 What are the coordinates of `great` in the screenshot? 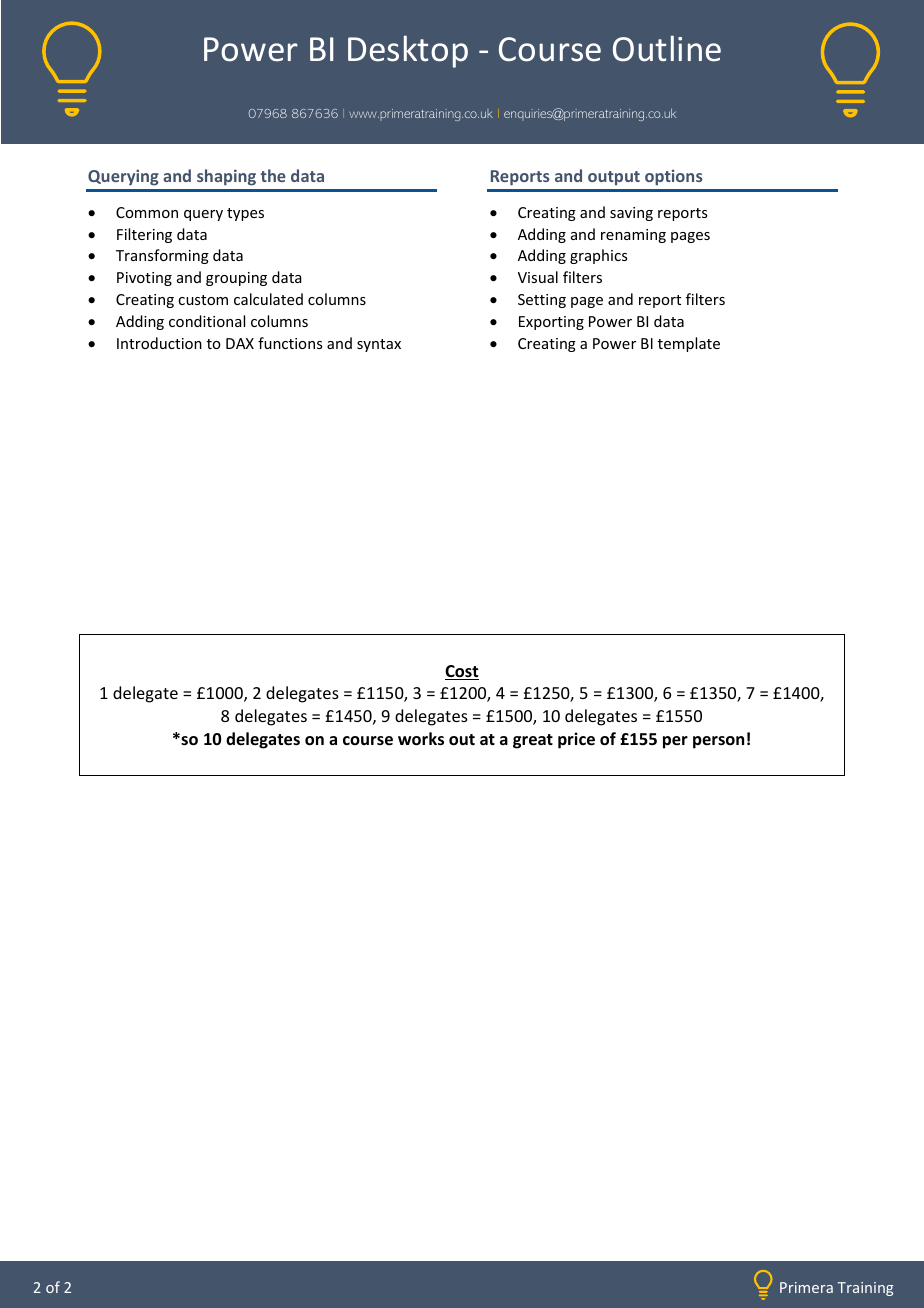 It's located at (533, 741).
